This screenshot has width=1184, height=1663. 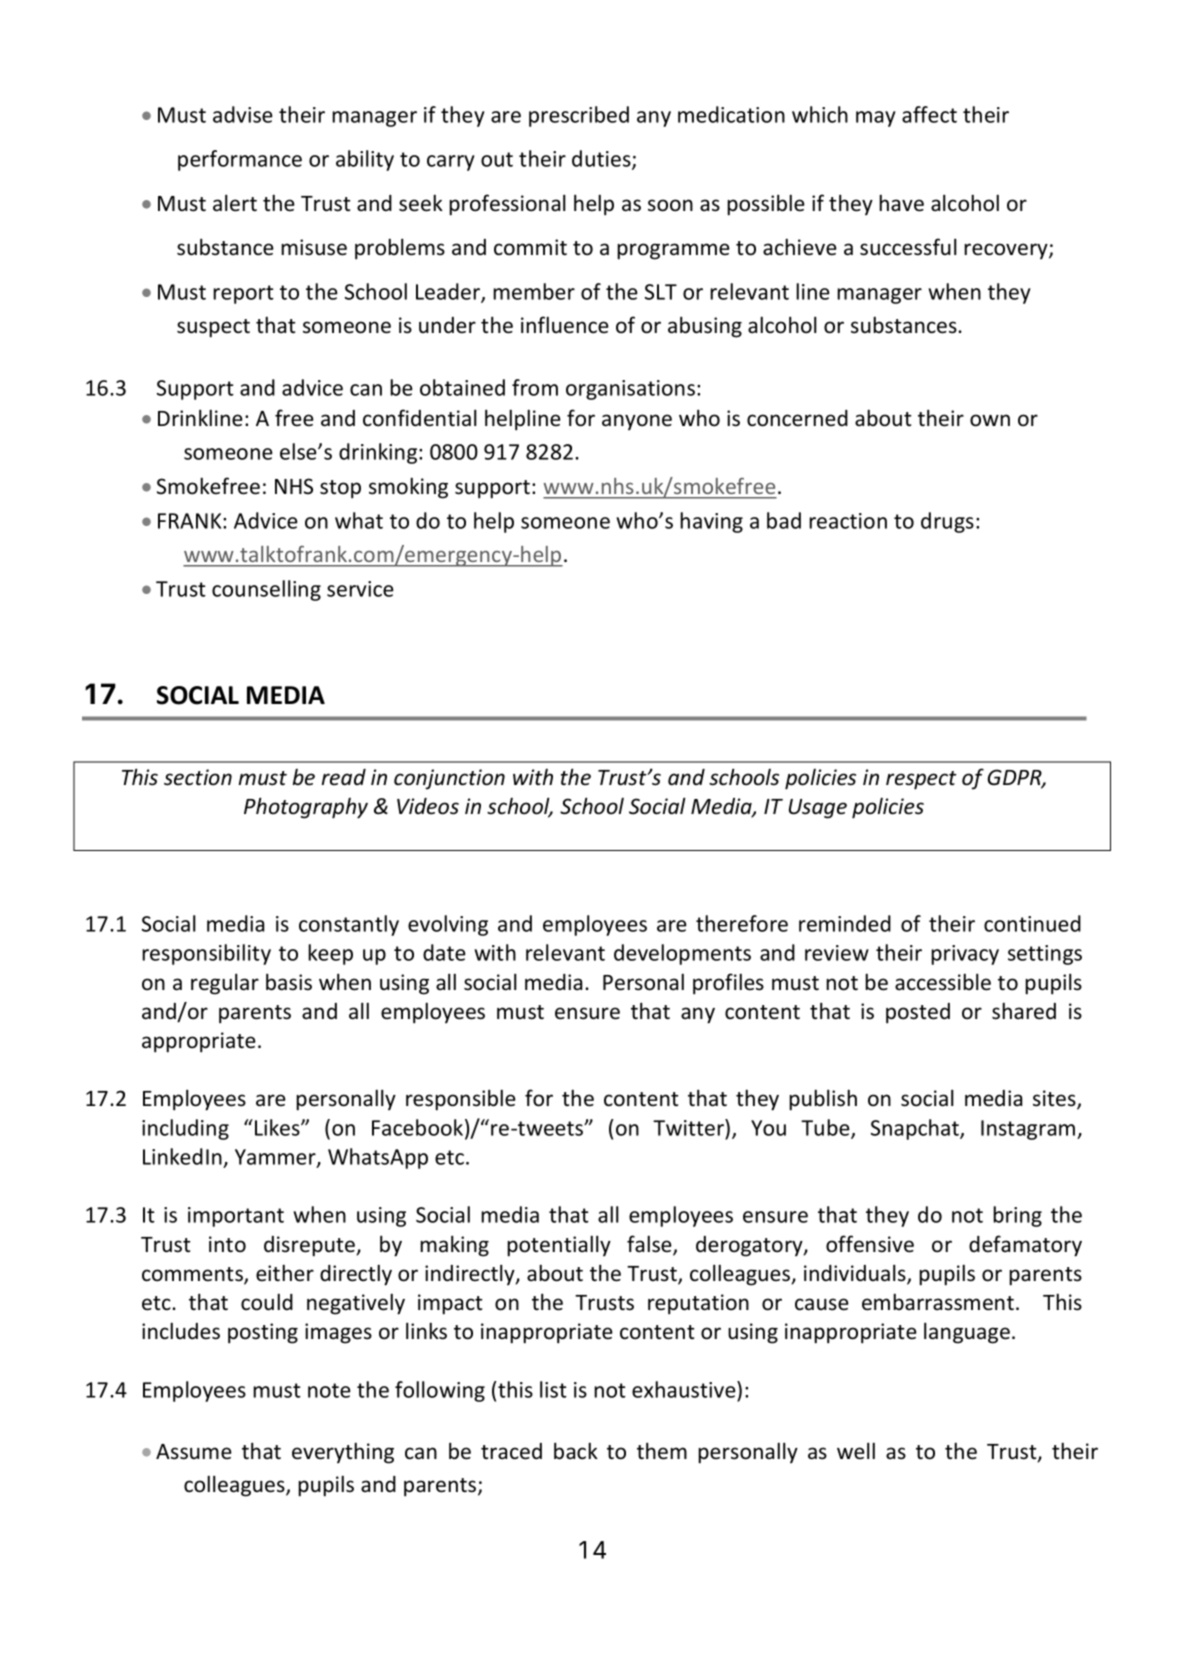 I want to click on respect, so click(x=921, y=780).
